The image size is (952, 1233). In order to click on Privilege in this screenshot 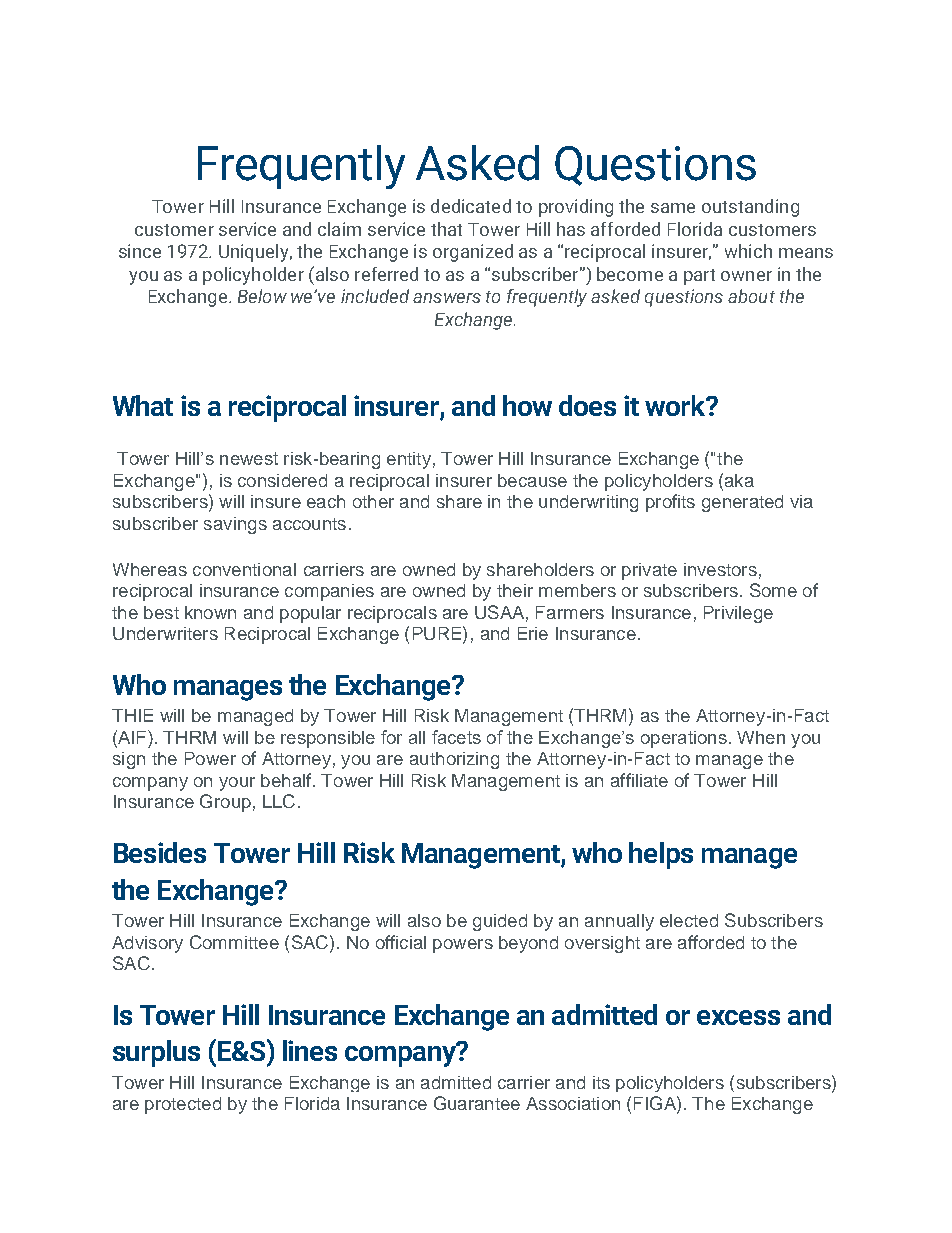, I will do `click(738, 614)`.
